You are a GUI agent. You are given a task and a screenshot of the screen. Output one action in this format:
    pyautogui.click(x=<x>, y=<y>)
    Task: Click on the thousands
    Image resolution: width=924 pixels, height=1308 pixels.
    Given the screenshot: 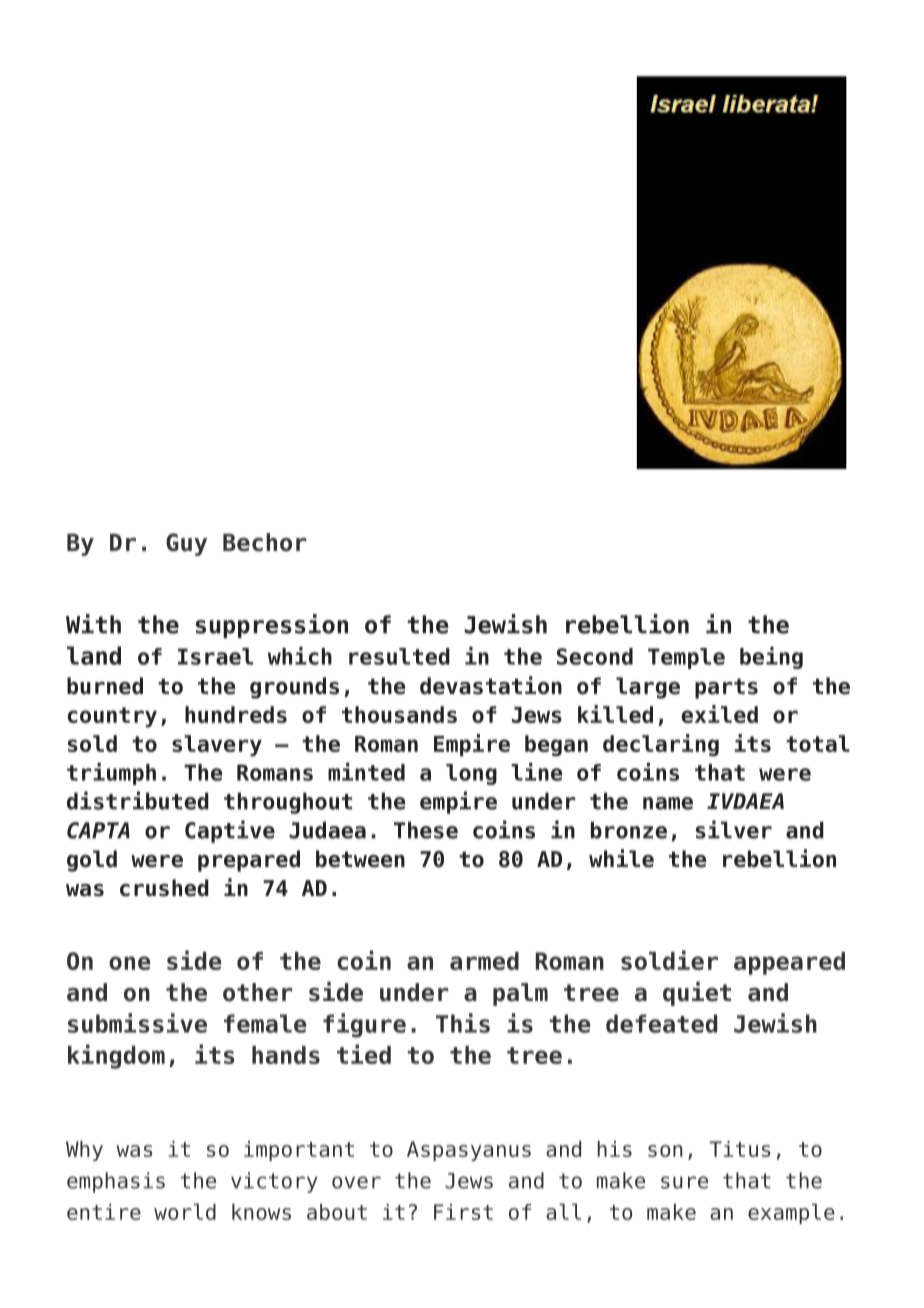 What is the action you would take?
    pyautogui.click(x=399, y=714)
